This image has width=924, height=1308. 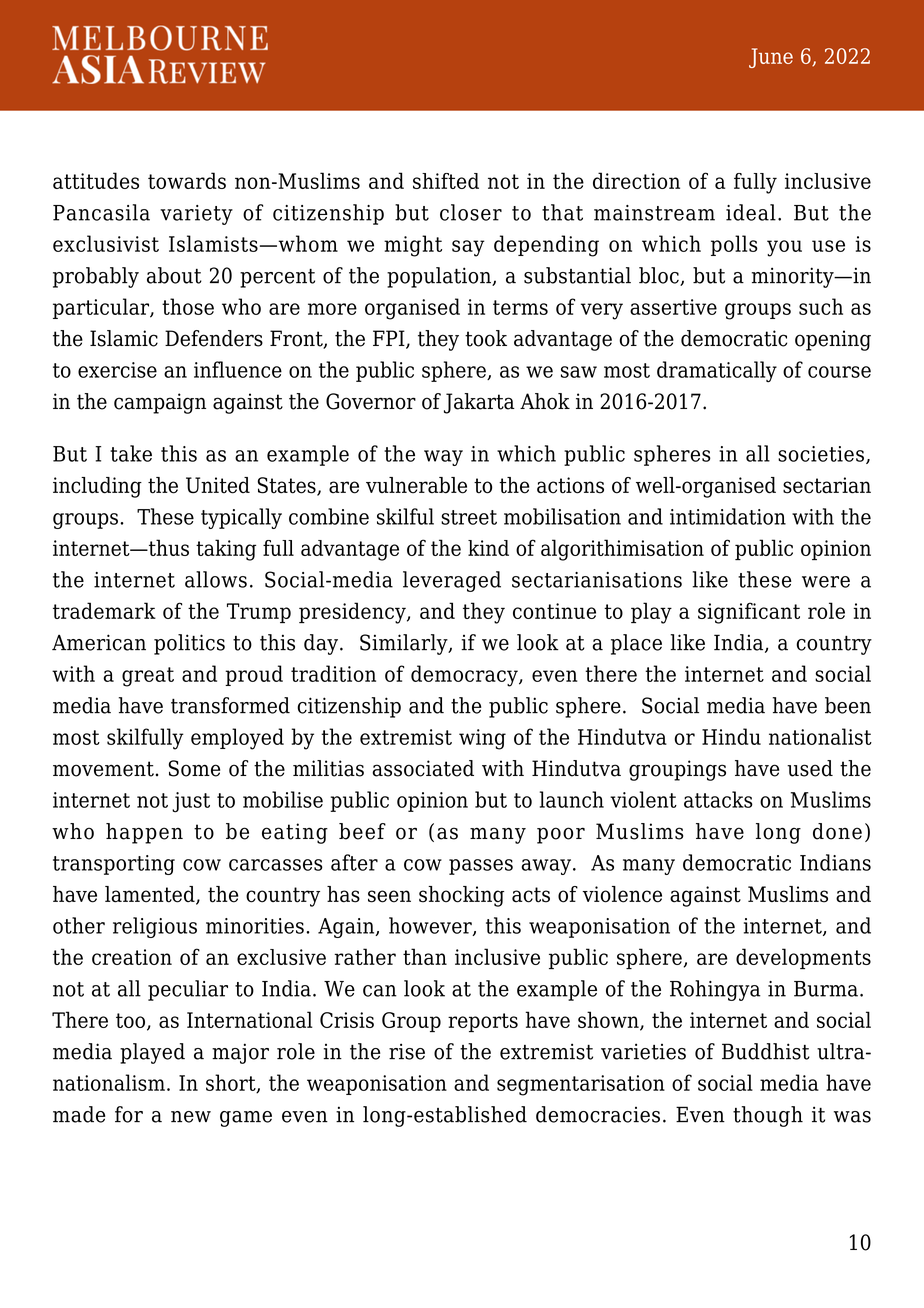 What do you see at coordinates (821, 454) in the image?
I see `societies` at bounding box center [821, 454].
